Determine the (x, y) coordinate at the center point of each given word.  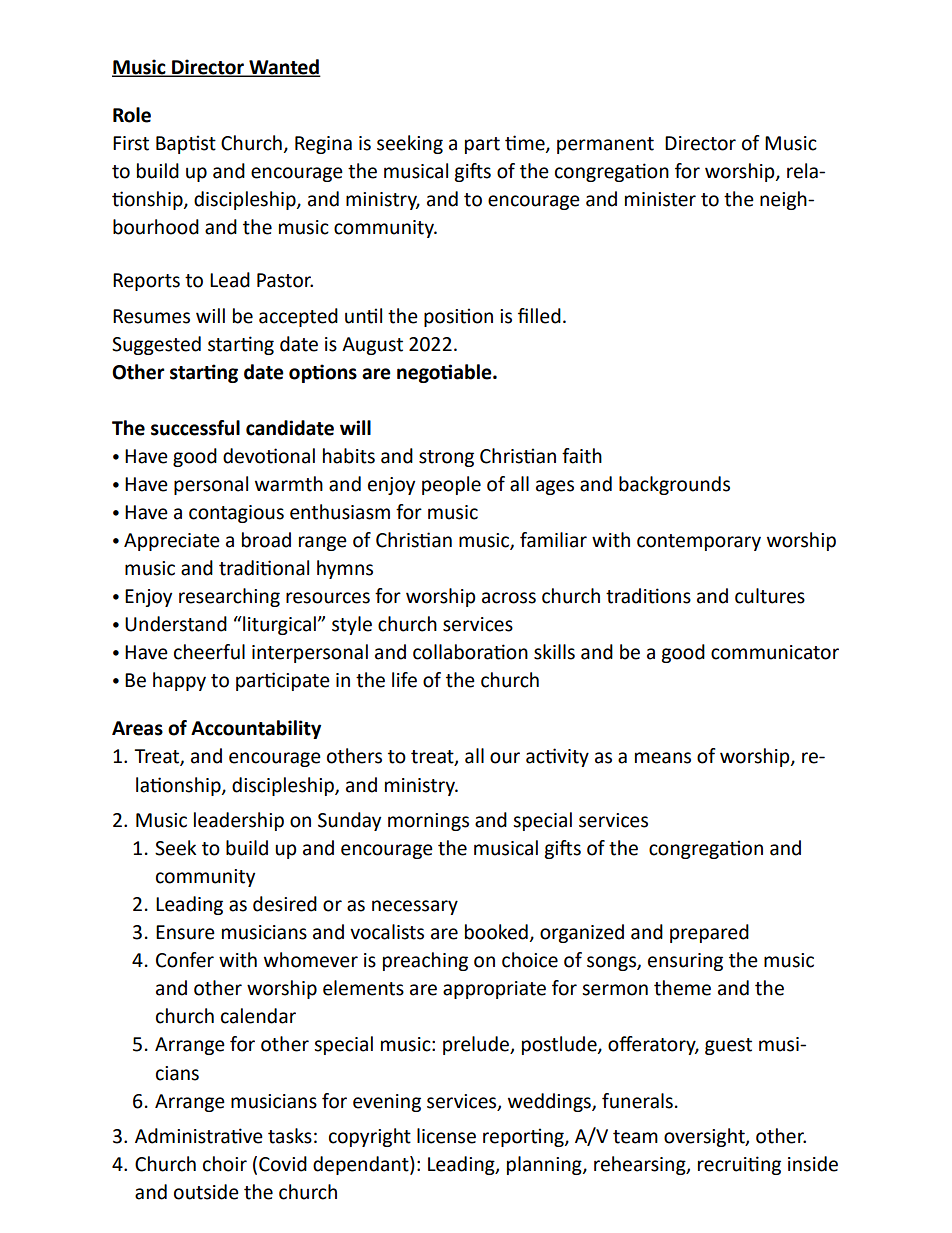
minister (660, 199)
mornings (428, 822)
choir (225, 1164)
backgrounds (674, 485)
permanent (605, 145)
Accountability (256, 729)
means (663, 758)
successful (195, 428)
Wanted (283, 67)
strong (446, 458)
